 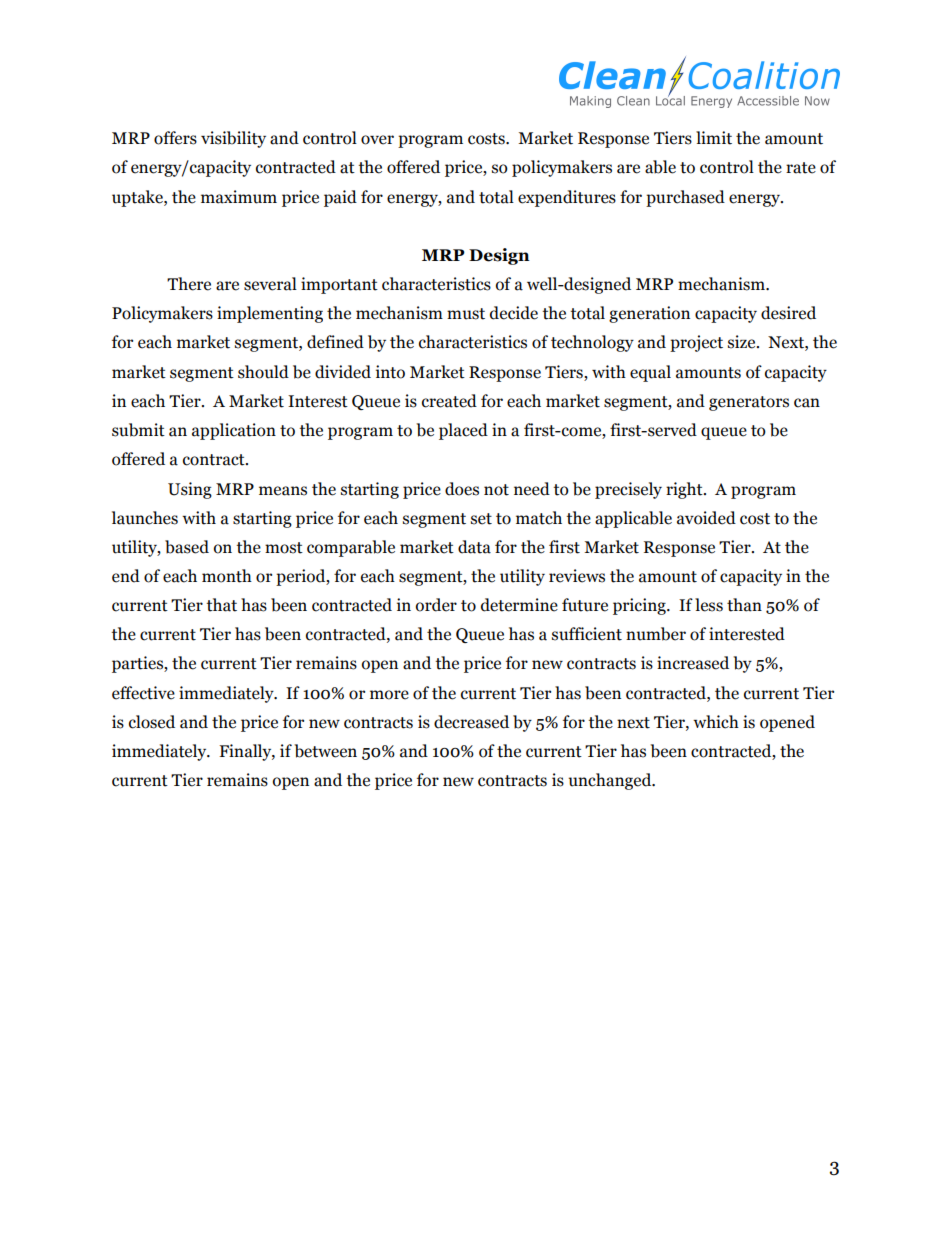 What do you see at coordinates (152, 722) in the image?
I see `closed` at bounding box center [152, 722].
